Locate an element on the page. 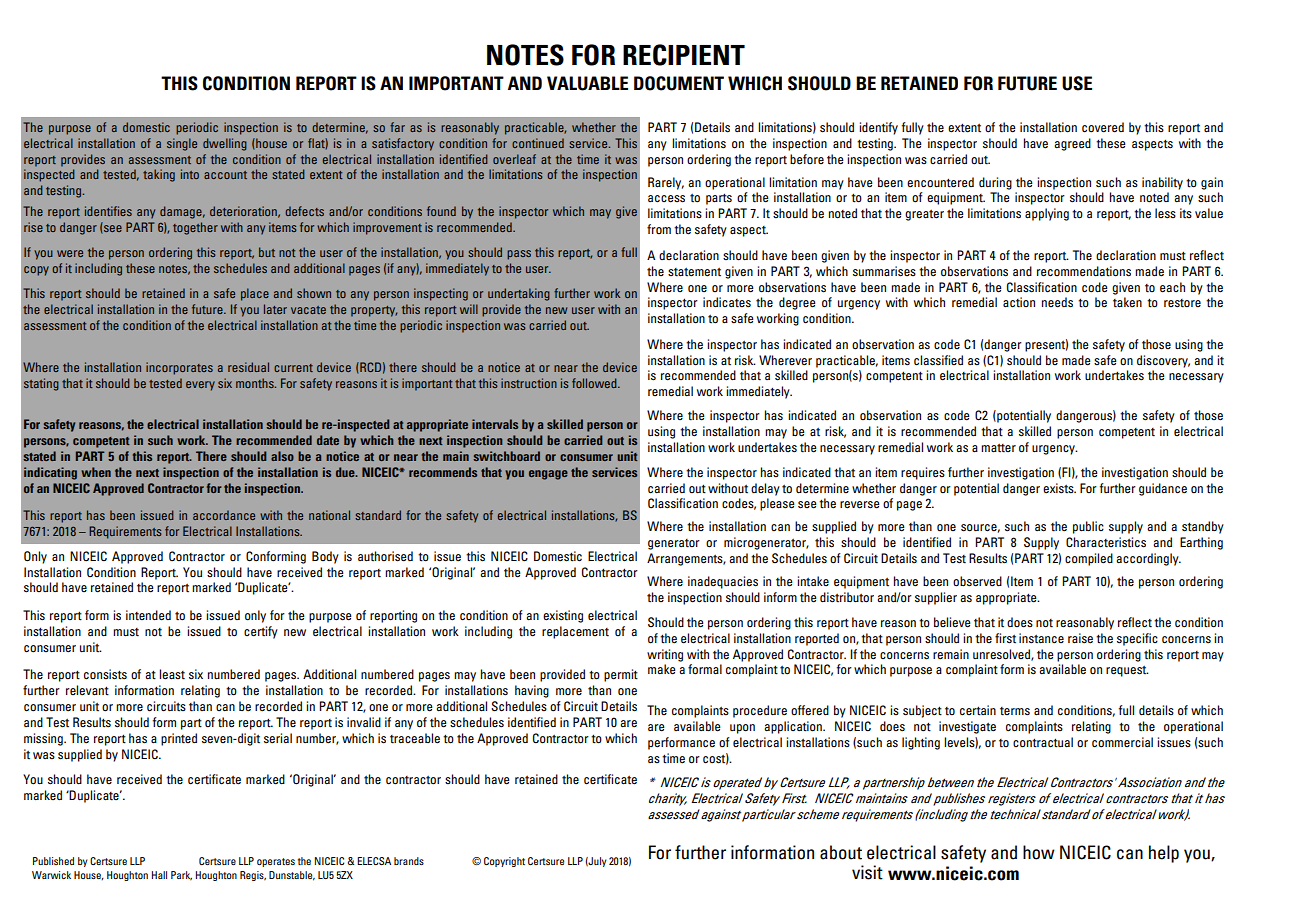  incorporates is located at coordinates (179, 368).
